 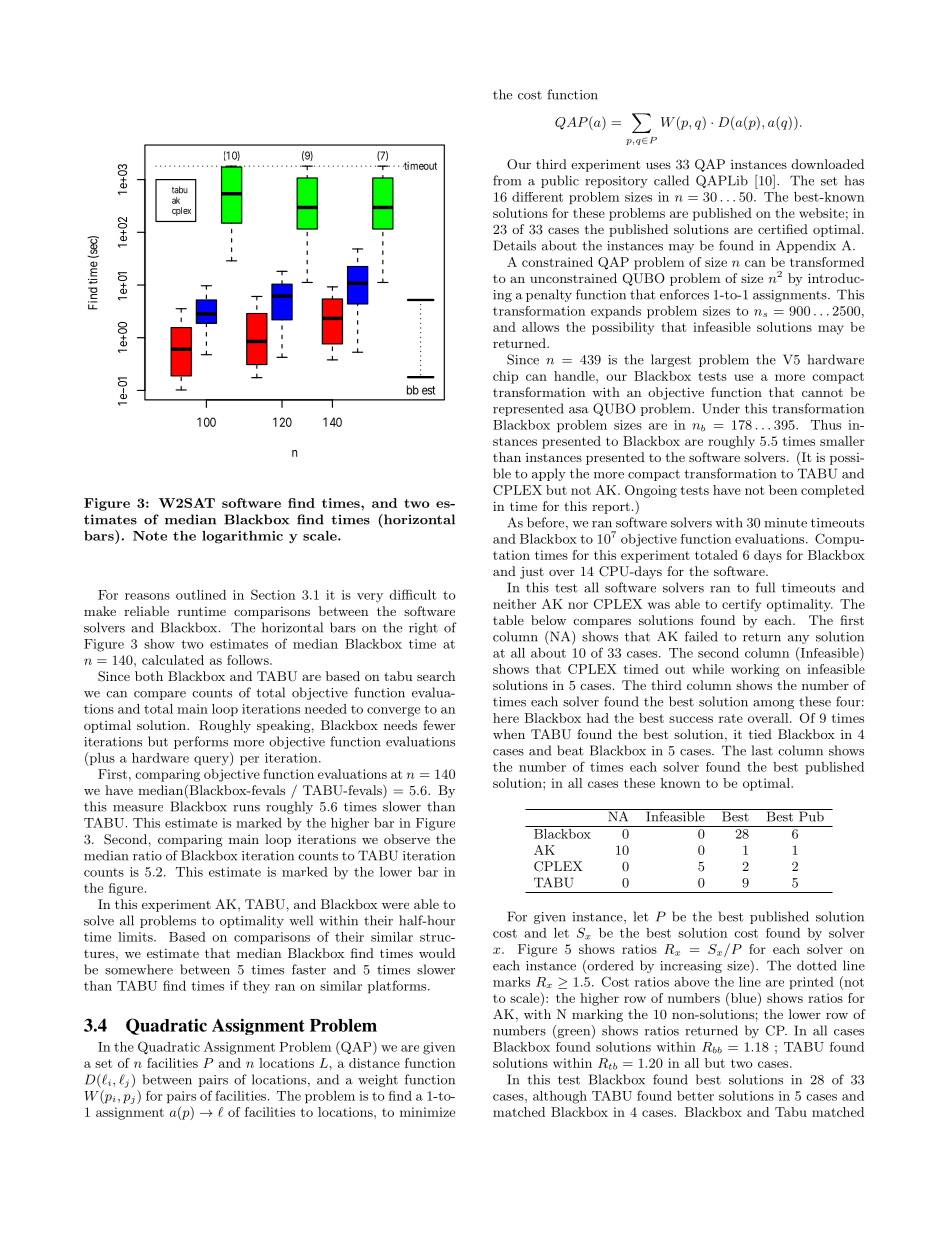 What do you see at coordinates (783, 229) in the screenshot?
I see `certified` at bounding box center [783, 229].
